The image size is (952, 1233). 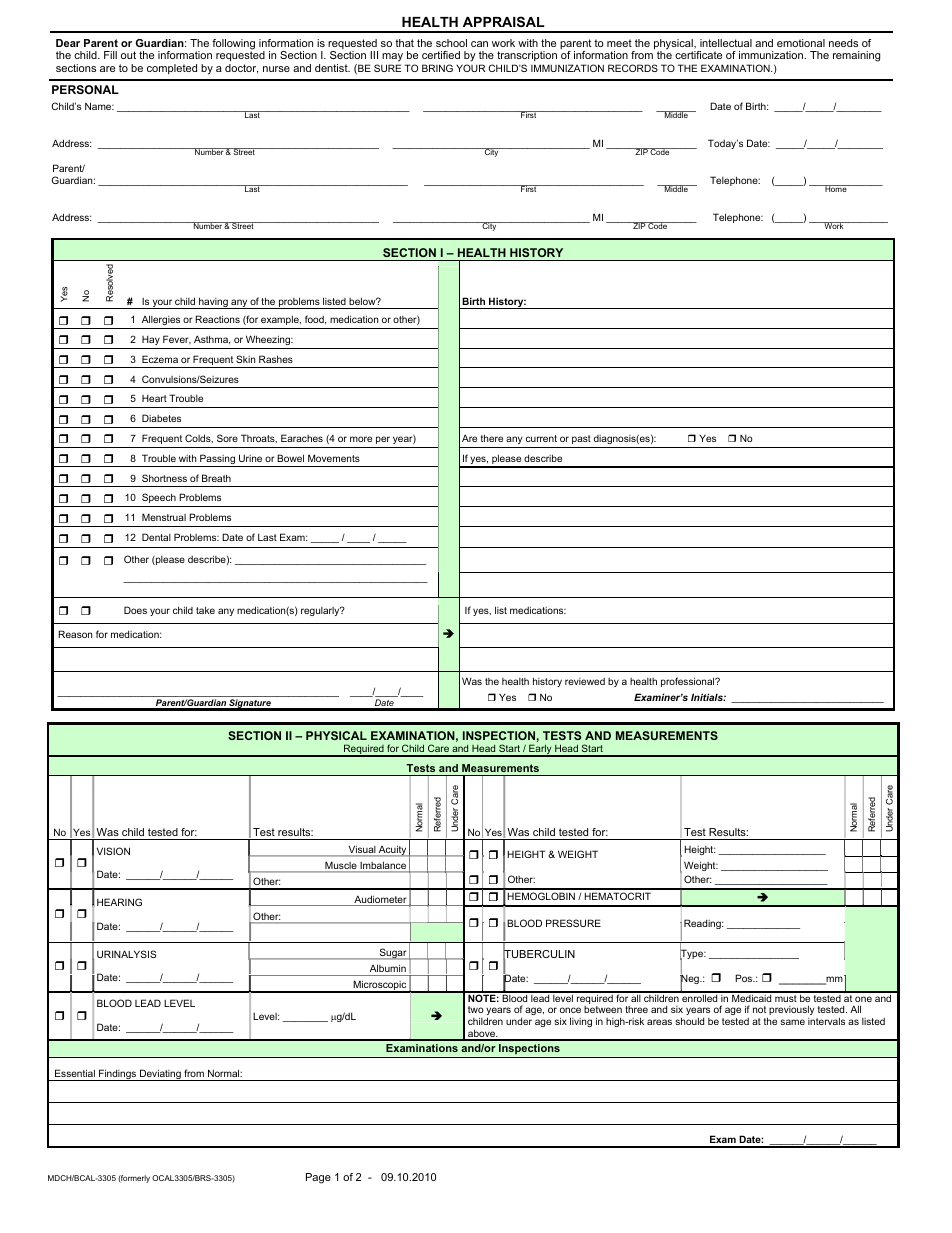 What do you see at coordinates (585, 681) in the page?
I see `reviewed` at bounding box center [585, 681].
